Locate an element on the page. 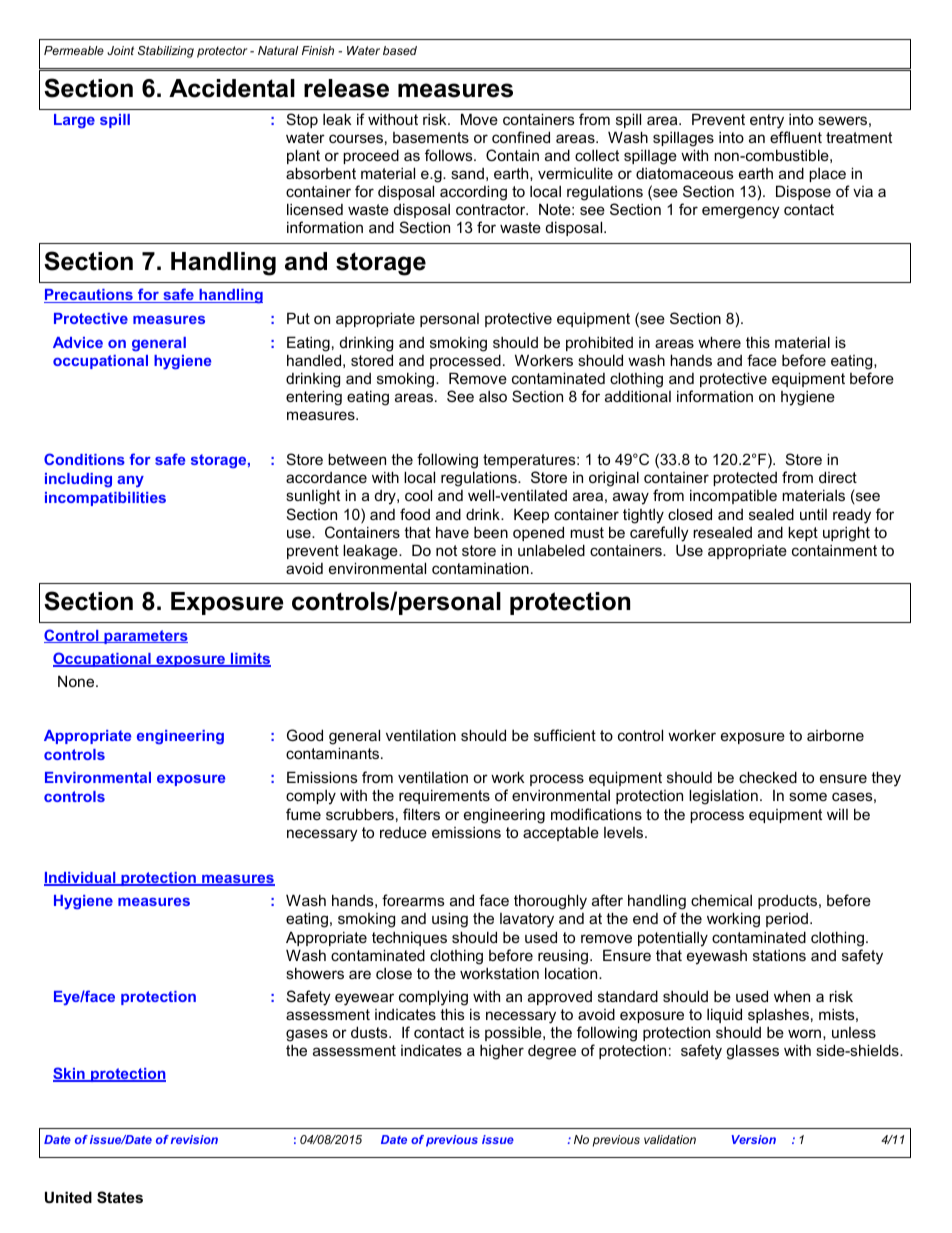  entry is located at coordinates (767, 121).
